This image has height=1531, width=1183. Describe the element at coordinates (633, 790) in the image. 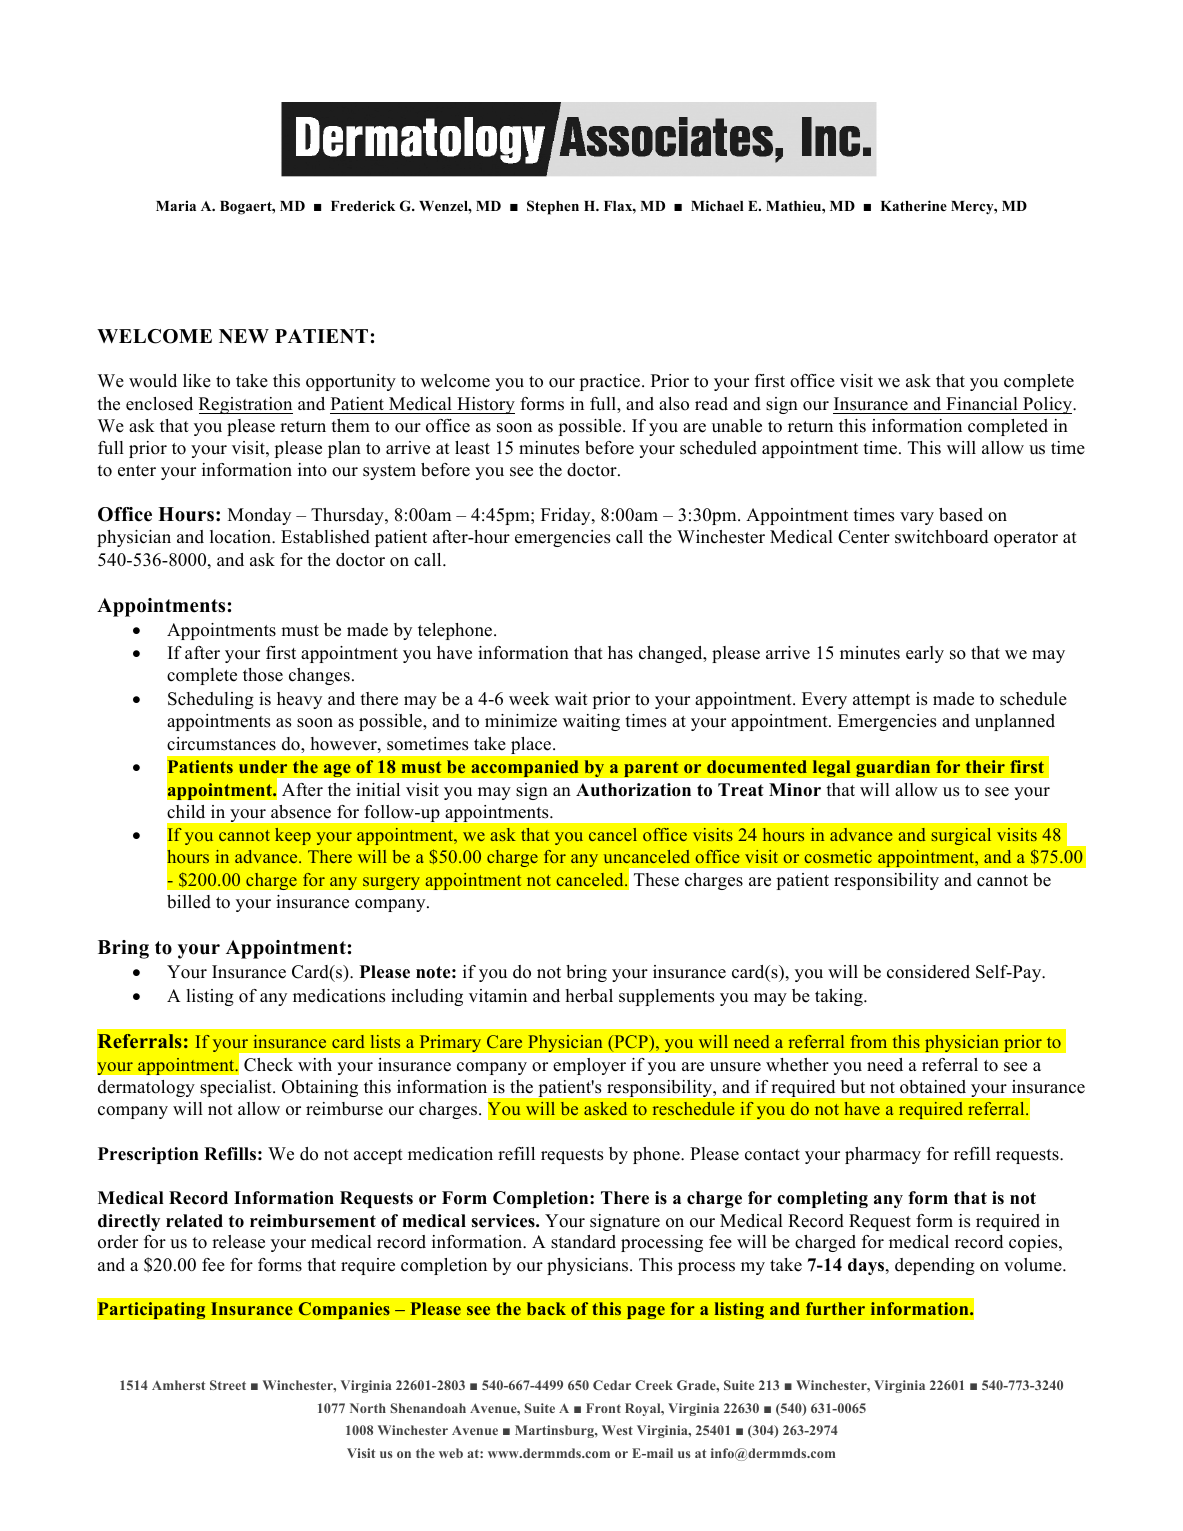

I see `Authorization` at that location.
